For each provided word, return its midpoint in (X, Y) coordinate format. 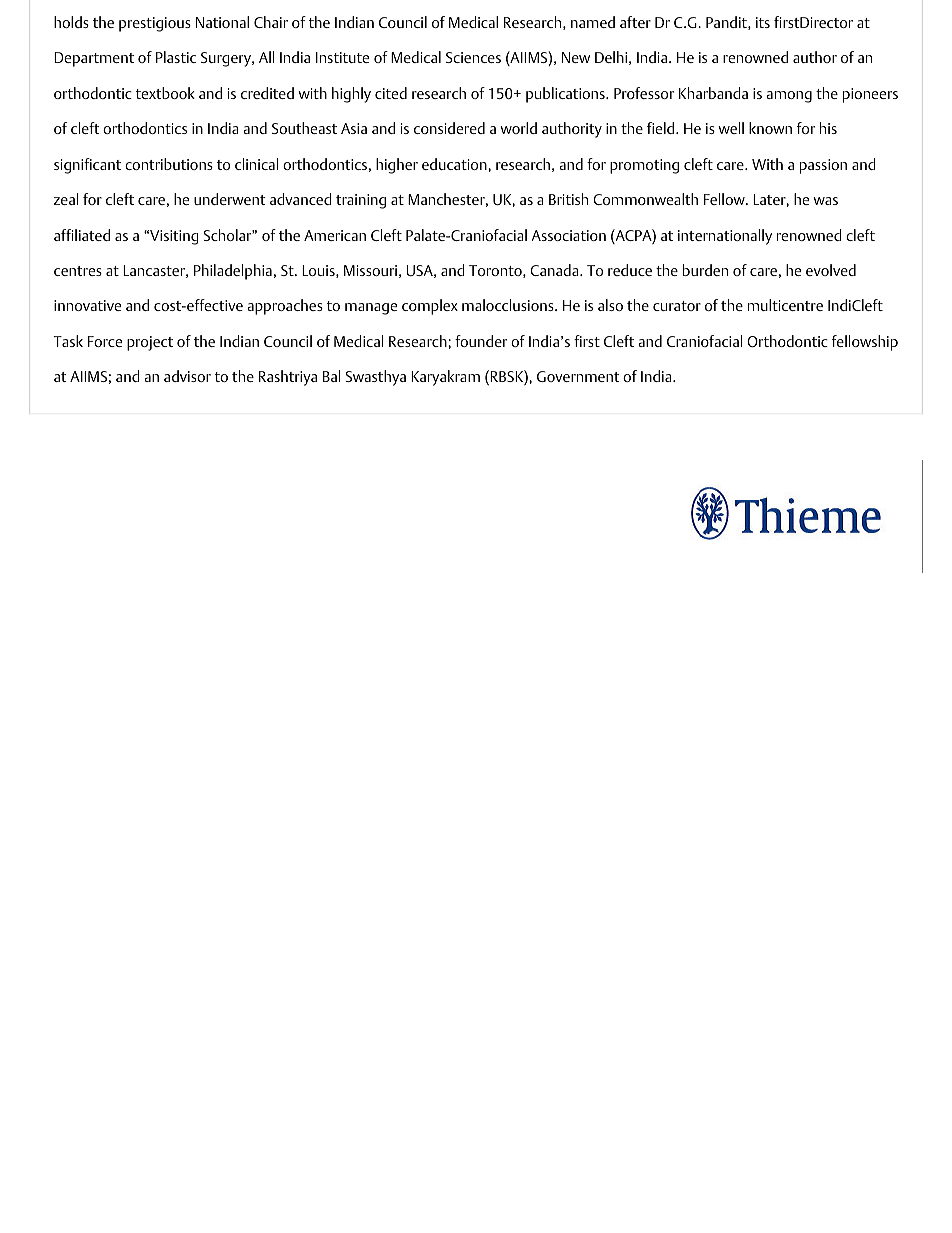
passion (823, 166)
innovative (87, 305)
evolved (831, 270)
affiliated (82, 235)
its (763, 22)
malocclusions (509, 305)
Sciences (473, 57)
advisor (187, 376)
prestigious (155, 24)
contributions (169, 164)
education (455, 164)
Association (569, 235)
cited (391, 93)
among (789, 97)
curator (677, 306)
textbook (165, 93)
